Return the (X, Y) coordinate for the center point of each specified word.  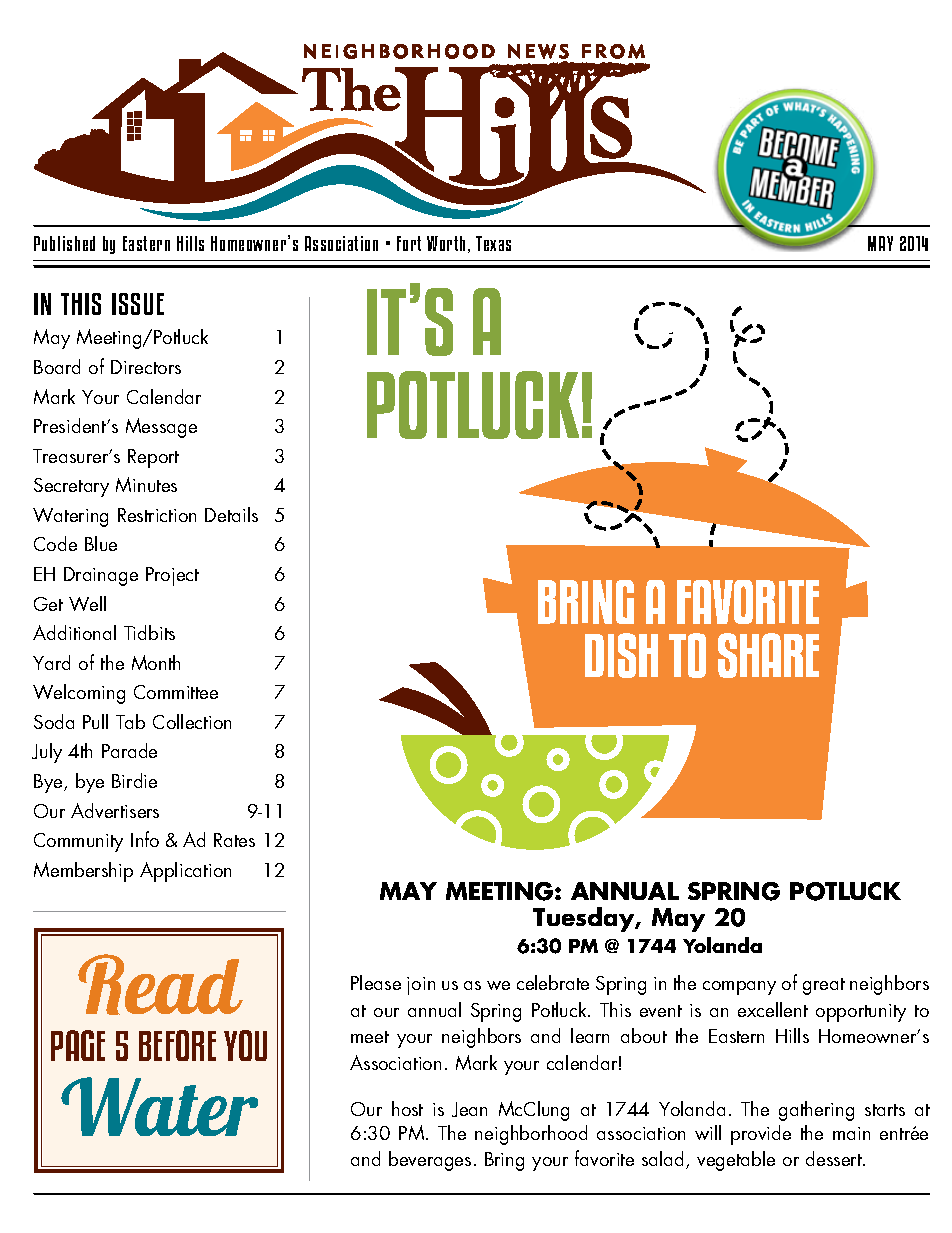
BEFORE (177, 1045)
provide (761, 1135)
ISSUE (138, 304)
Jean (469, 1109)
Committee (176, 692)
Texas (493, 243)
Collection (192, 721)
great (824, 986)
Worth (446, 243)
